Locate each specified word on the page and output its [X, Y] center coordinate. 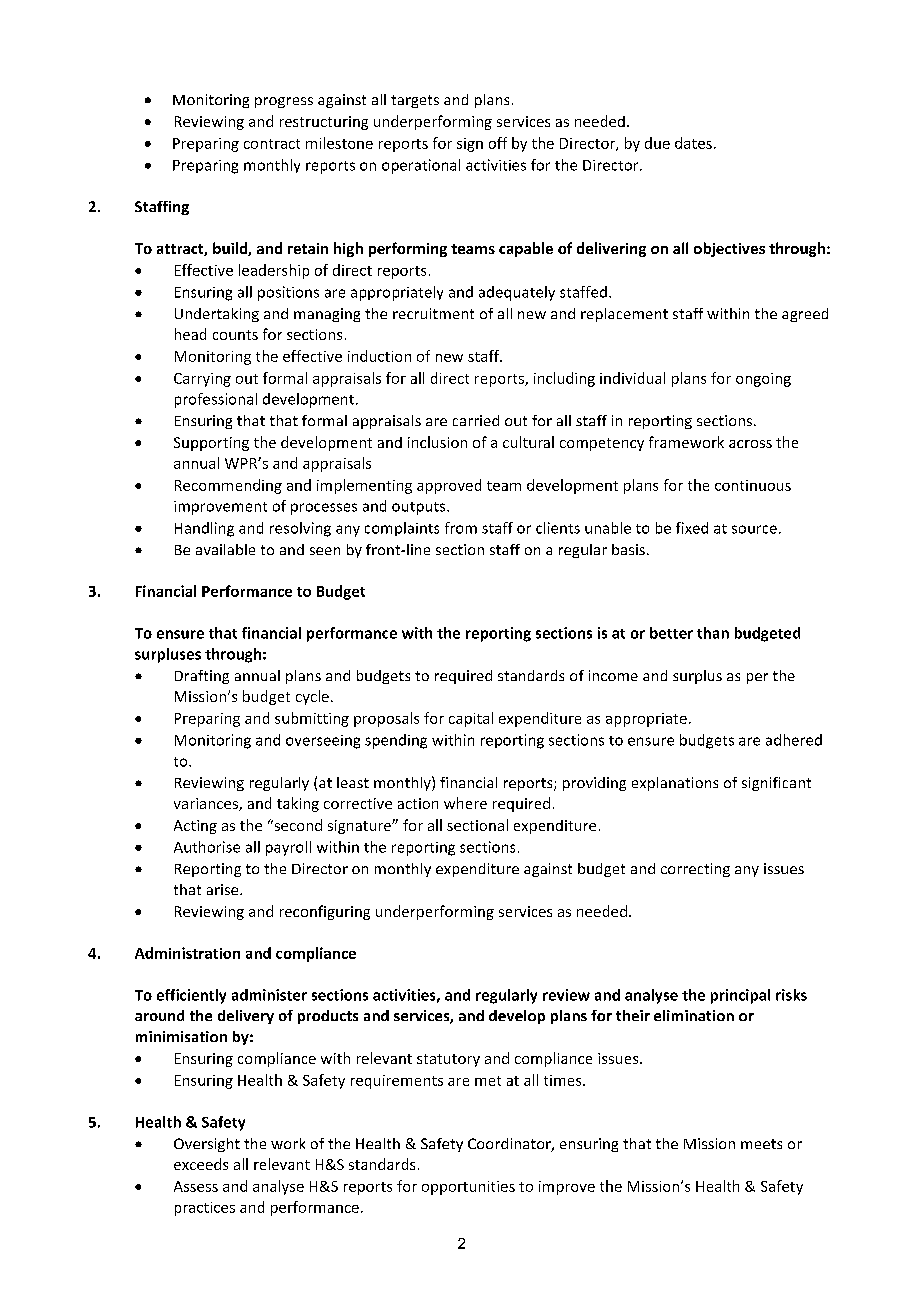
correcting [695, 870]
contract [272, 144]
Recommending [228, 486]
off [498, 143]
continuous [753, 485]
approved [449, 486]
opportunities [468, 1188]
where [465, 803]
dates [693, 143]
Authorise [207, 847]
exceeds [201, 1164]
